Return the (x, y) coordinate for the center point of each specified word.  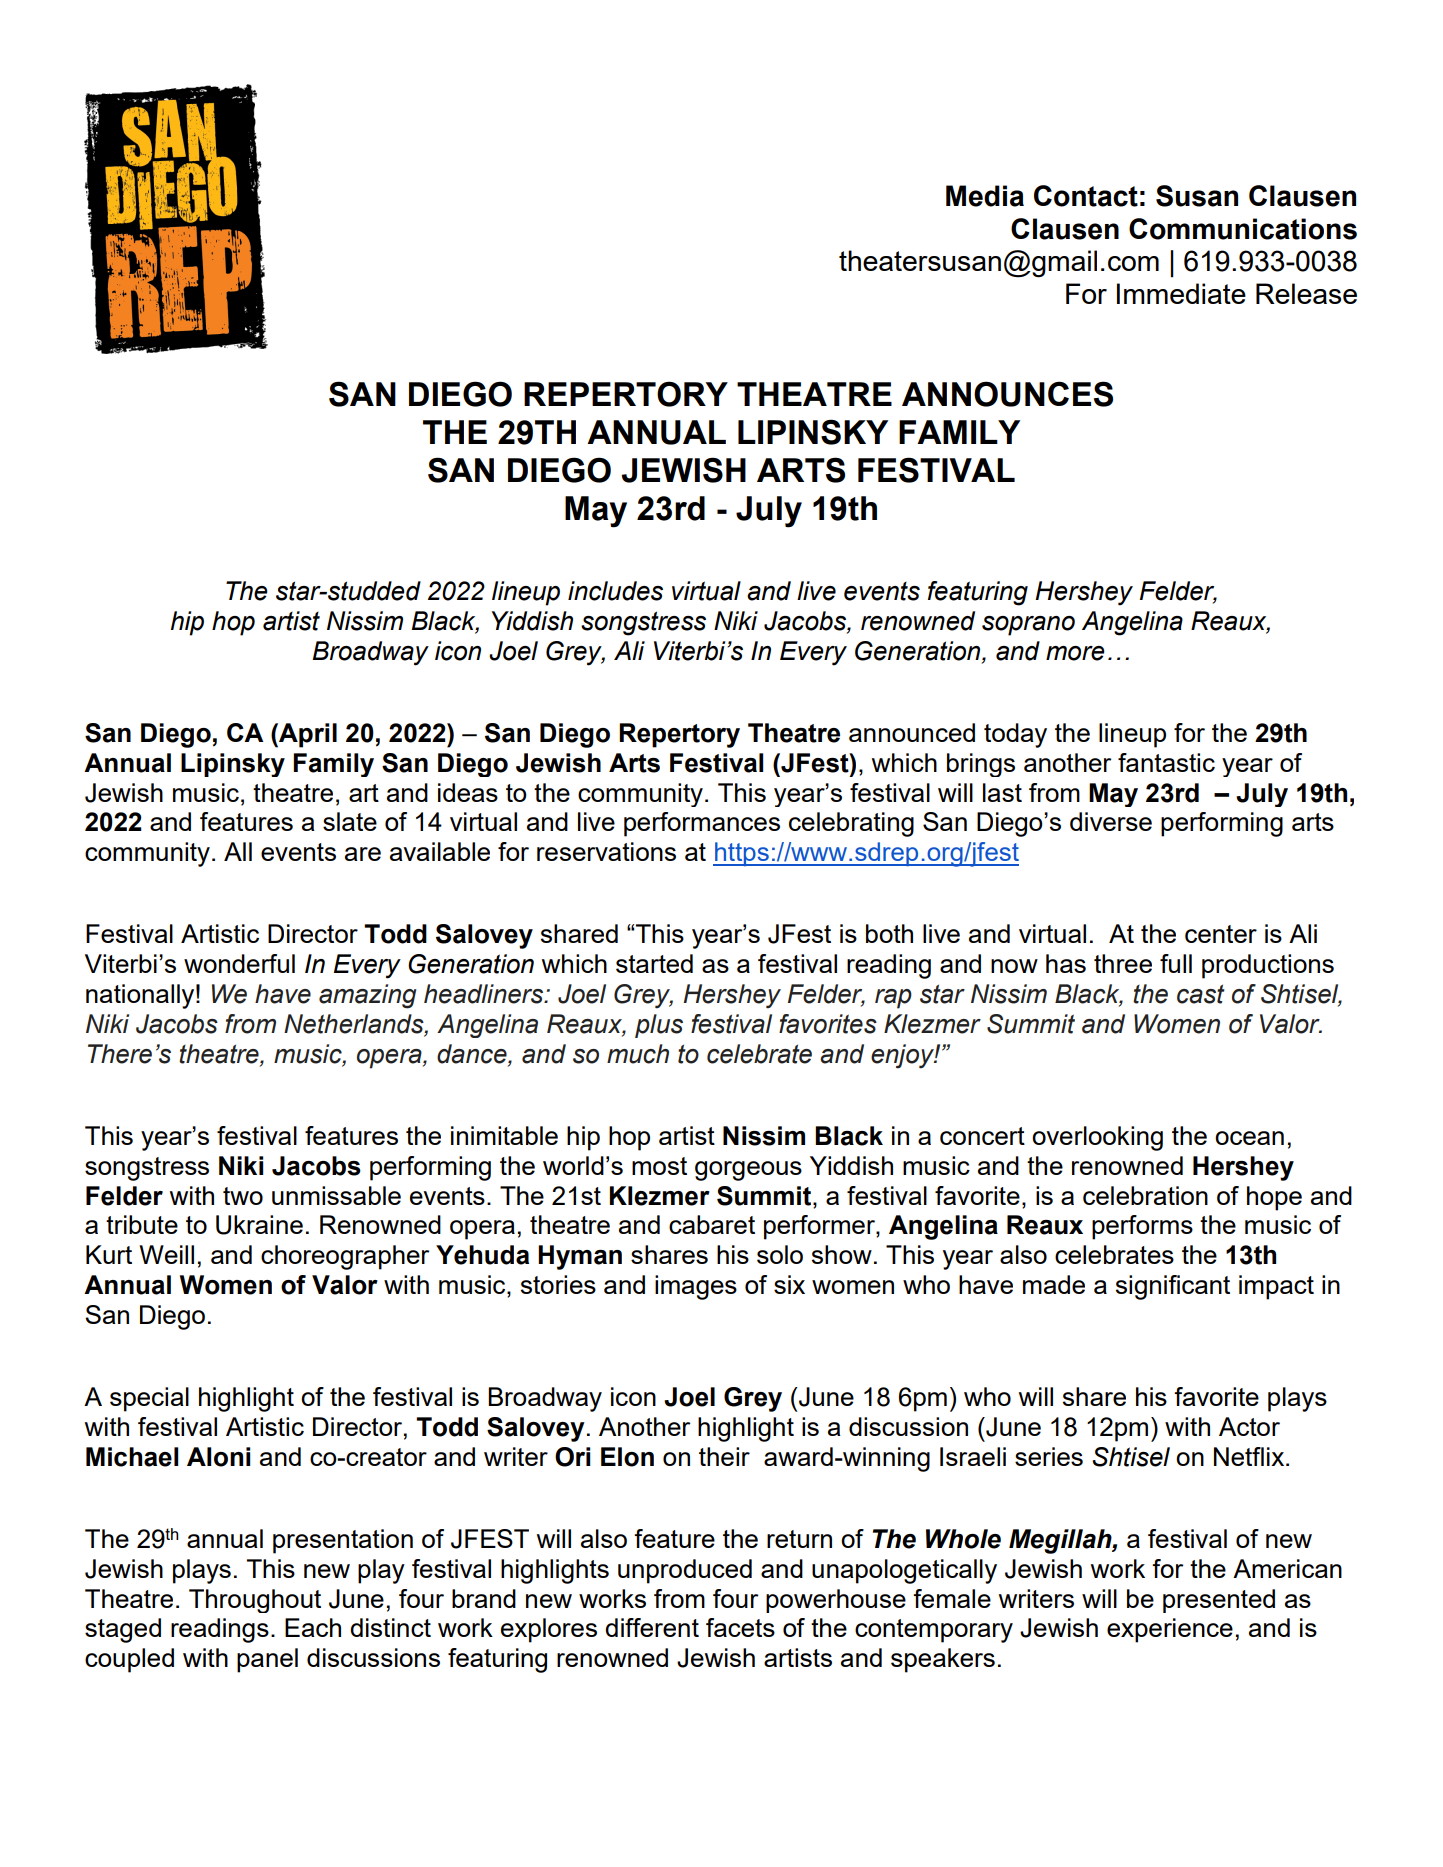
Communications (1243, 229)
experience (1170, 1630)
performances (702, 824)
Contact (1086, 196)
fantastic (1166, 762)
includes (615, 591)
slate (350, 821)
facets (740, 1627)
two (243, 1196)
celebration (1145, 1195)
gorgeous (748, 1171)
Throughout (255, 1601)
